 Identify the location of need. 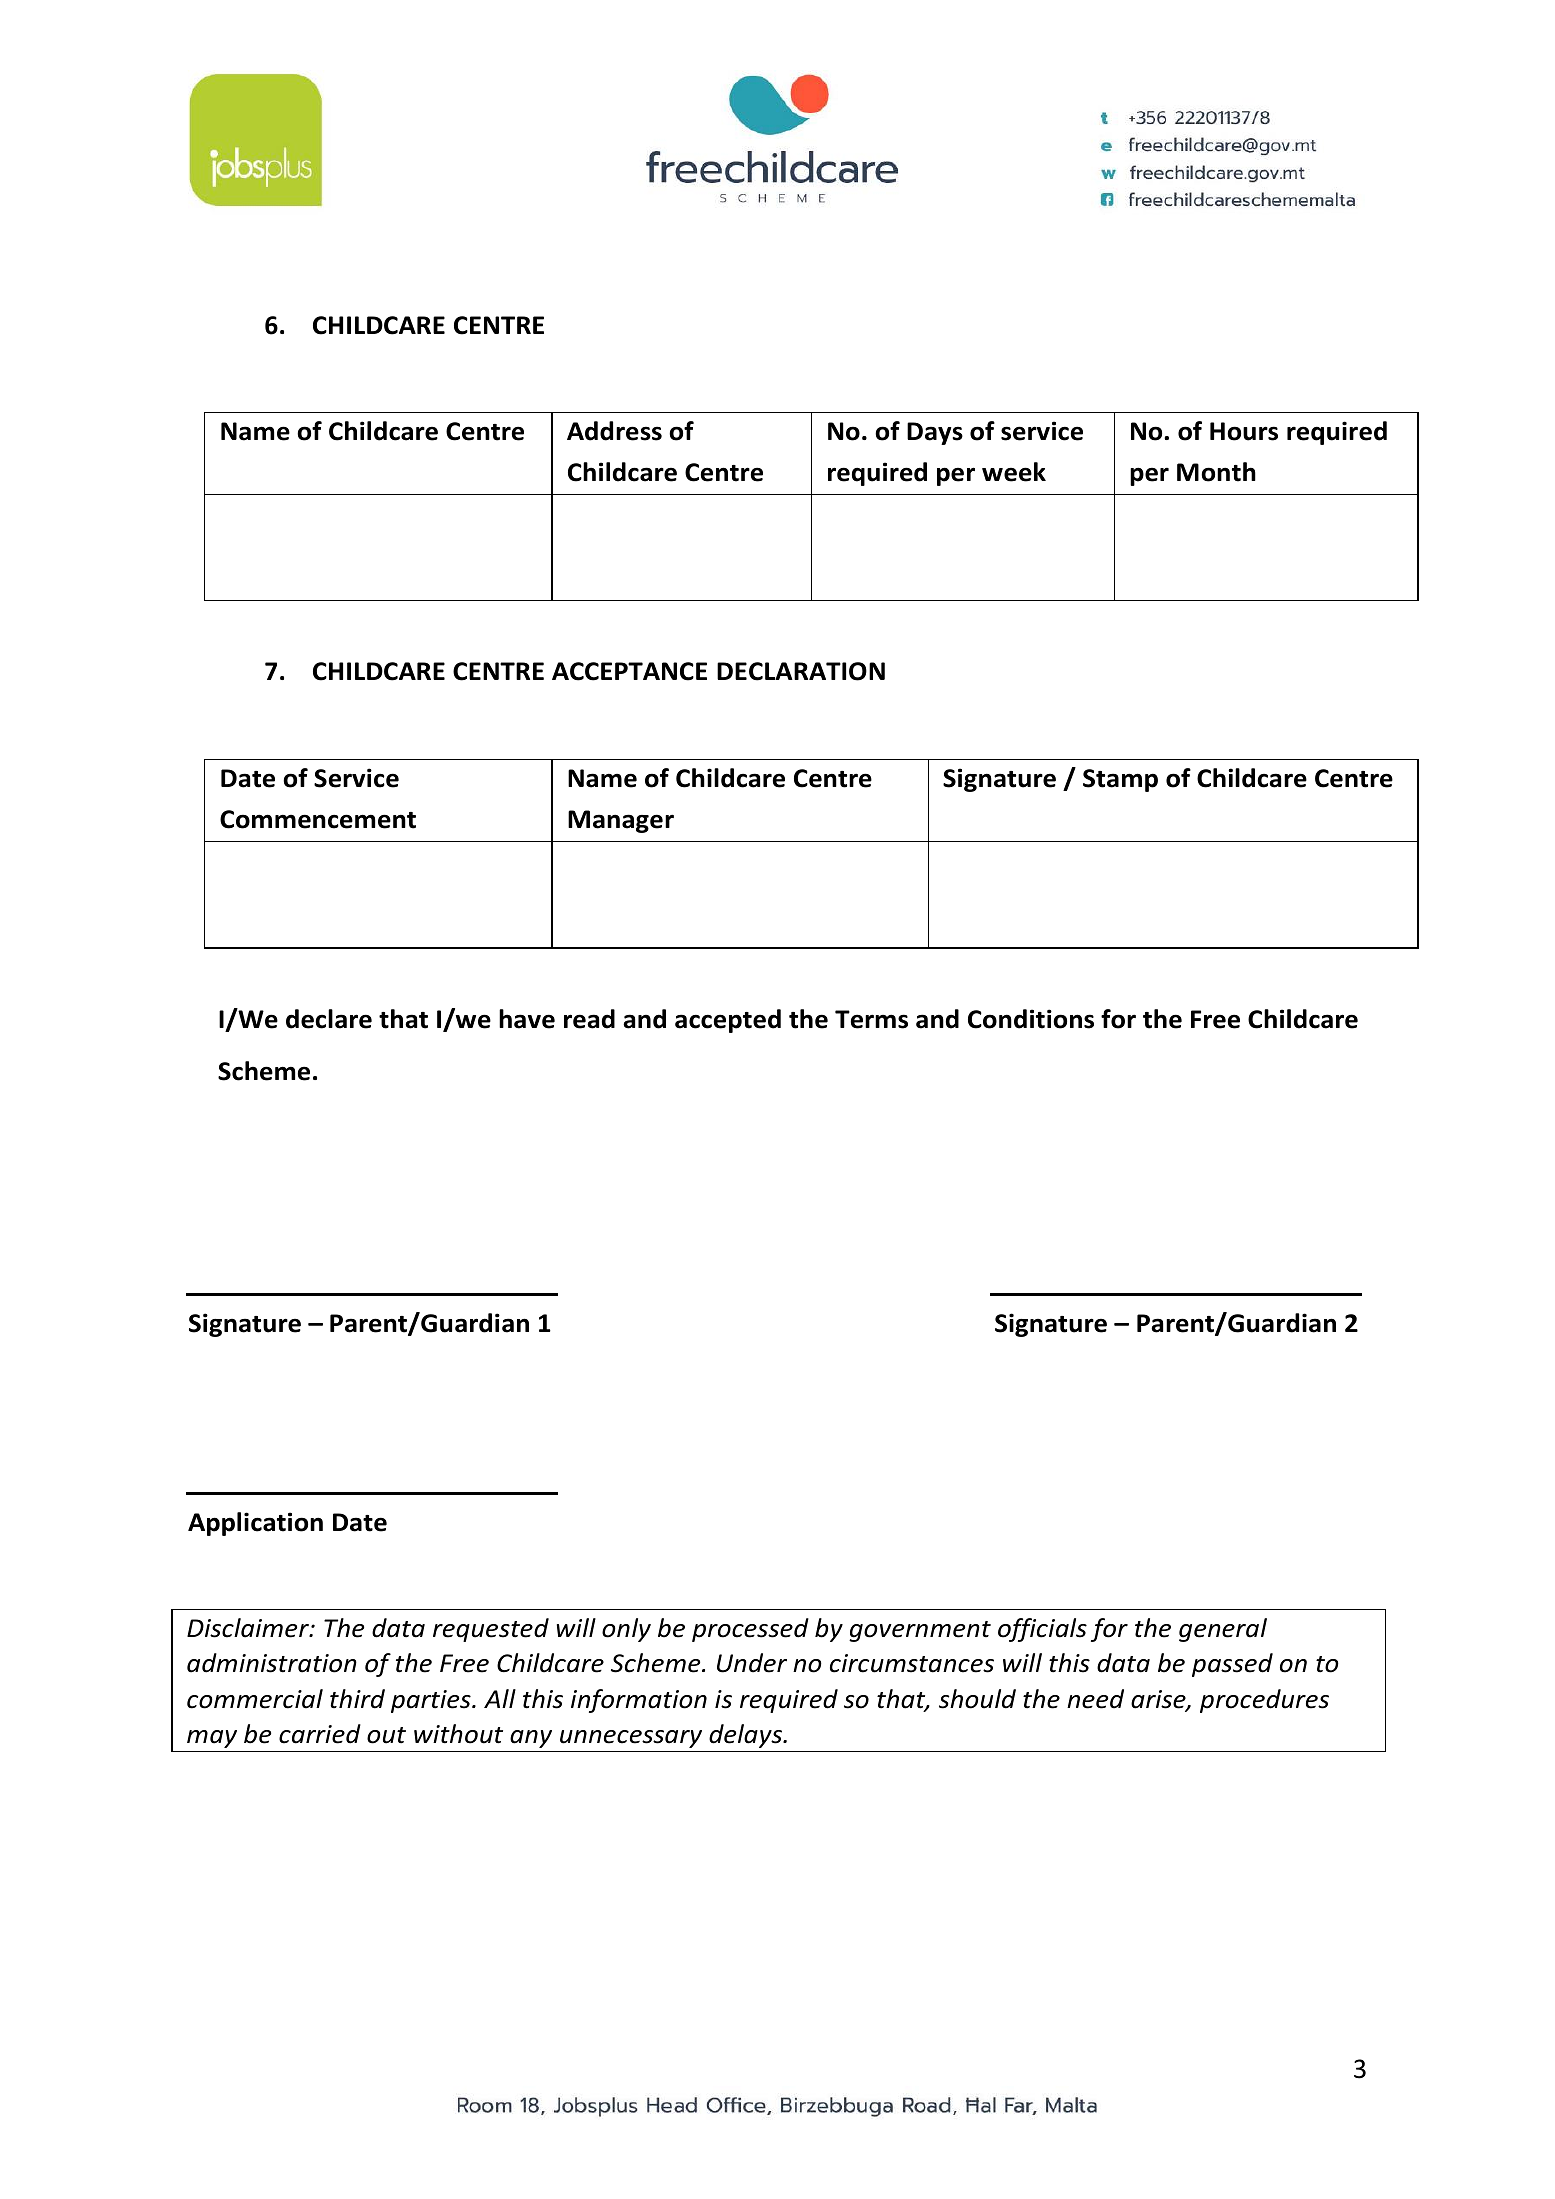
(1095, 1699).
